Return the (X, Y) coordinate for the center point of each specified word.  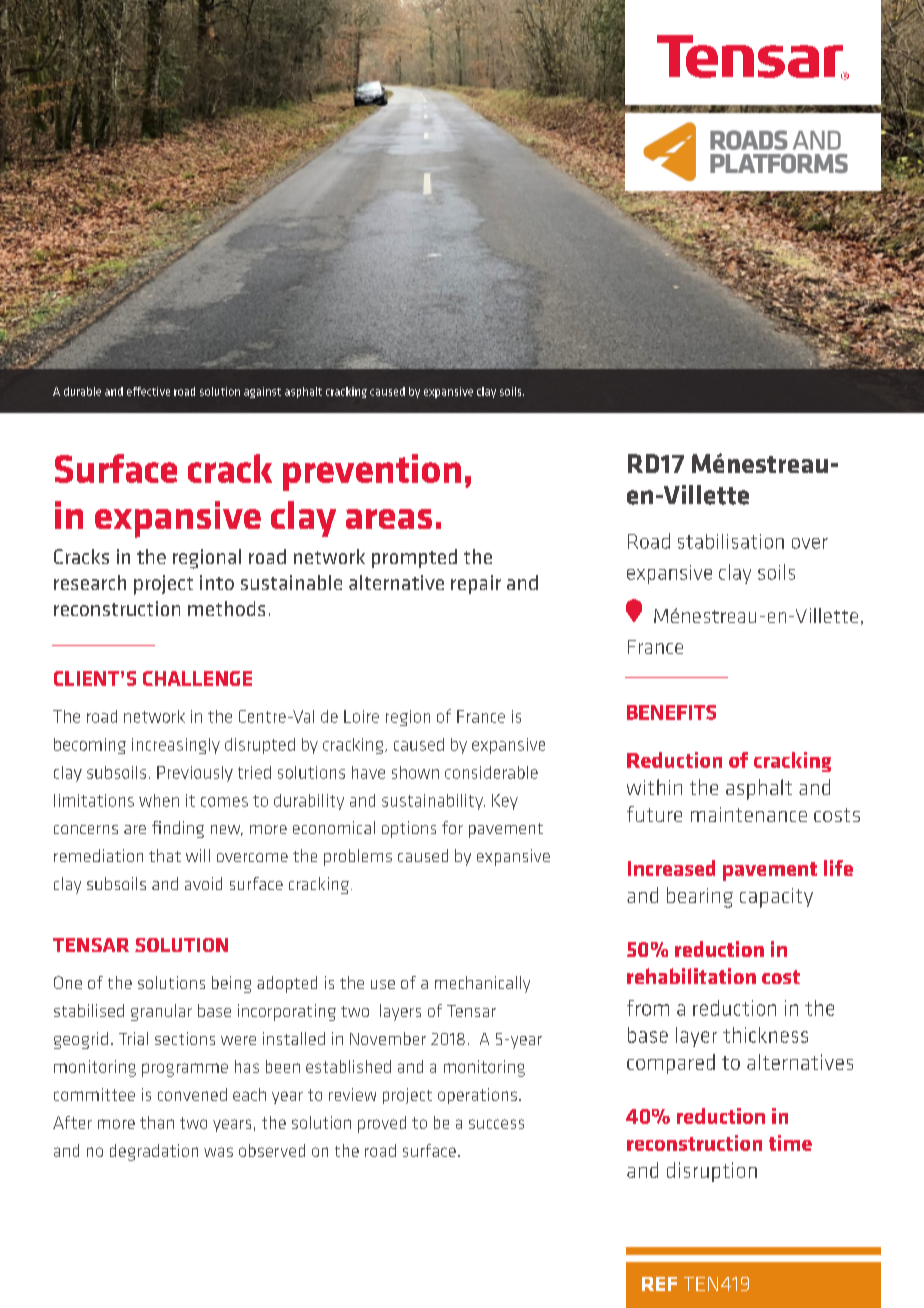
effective (148, 391)
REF (659, 1284)
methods (226, 608)
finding (178, 829)
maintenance (749, 814)
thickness (765, 1035)
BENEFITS (671, 712)
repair (476, 584)
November (388, 1038)
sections (185, 1038)
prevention (372, 472)
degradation (154, 1152)
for (452, 827)
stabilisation (731, 541)
